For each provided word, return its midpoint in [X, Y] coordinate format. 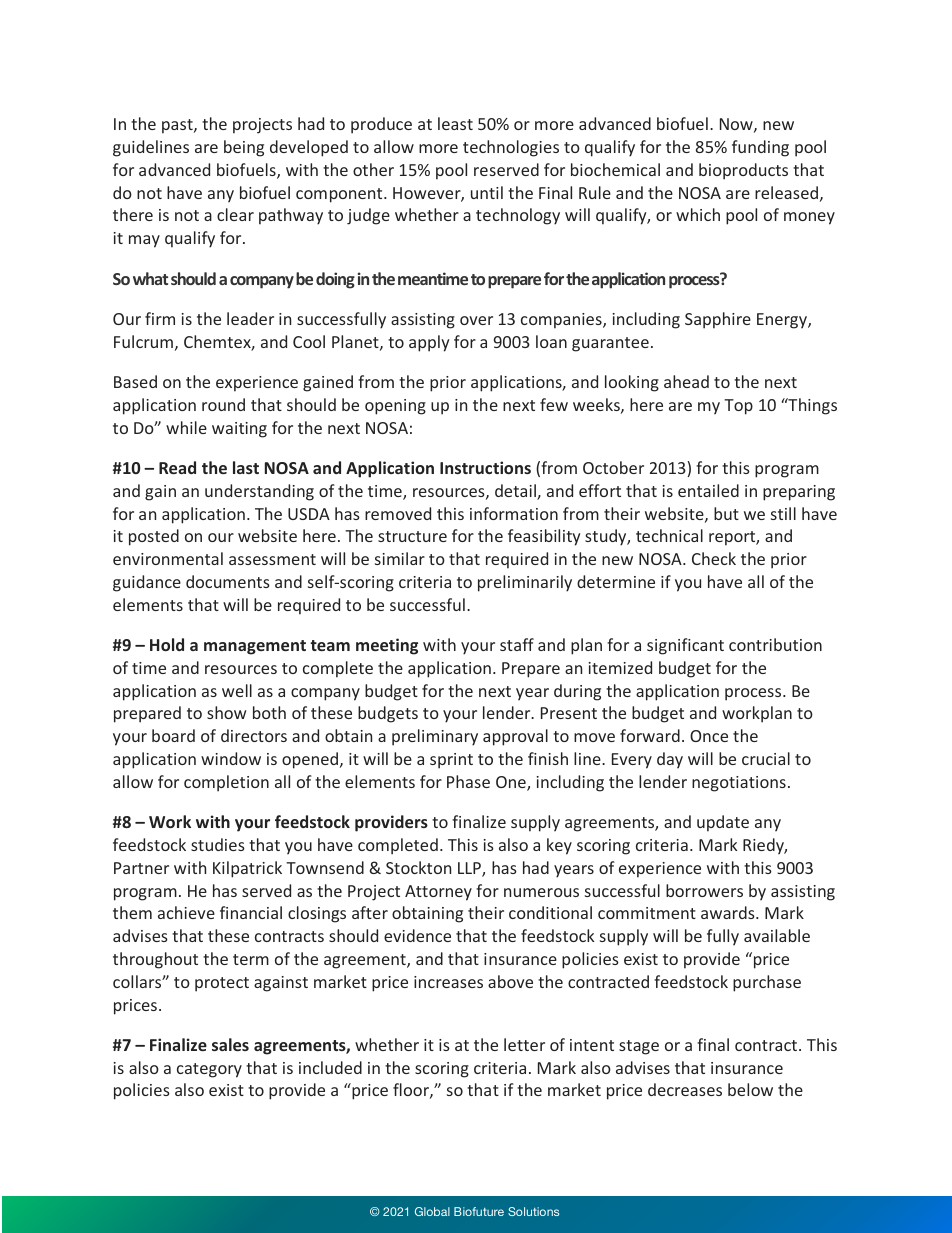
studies [218, 844]
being [244, 148]
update [723, 823]
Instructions [485, 467]
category [209, 1070]
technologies [511, 148]
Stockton [418, 867]
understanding [259, 492]
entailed [708, 490]
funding [760, 148]
